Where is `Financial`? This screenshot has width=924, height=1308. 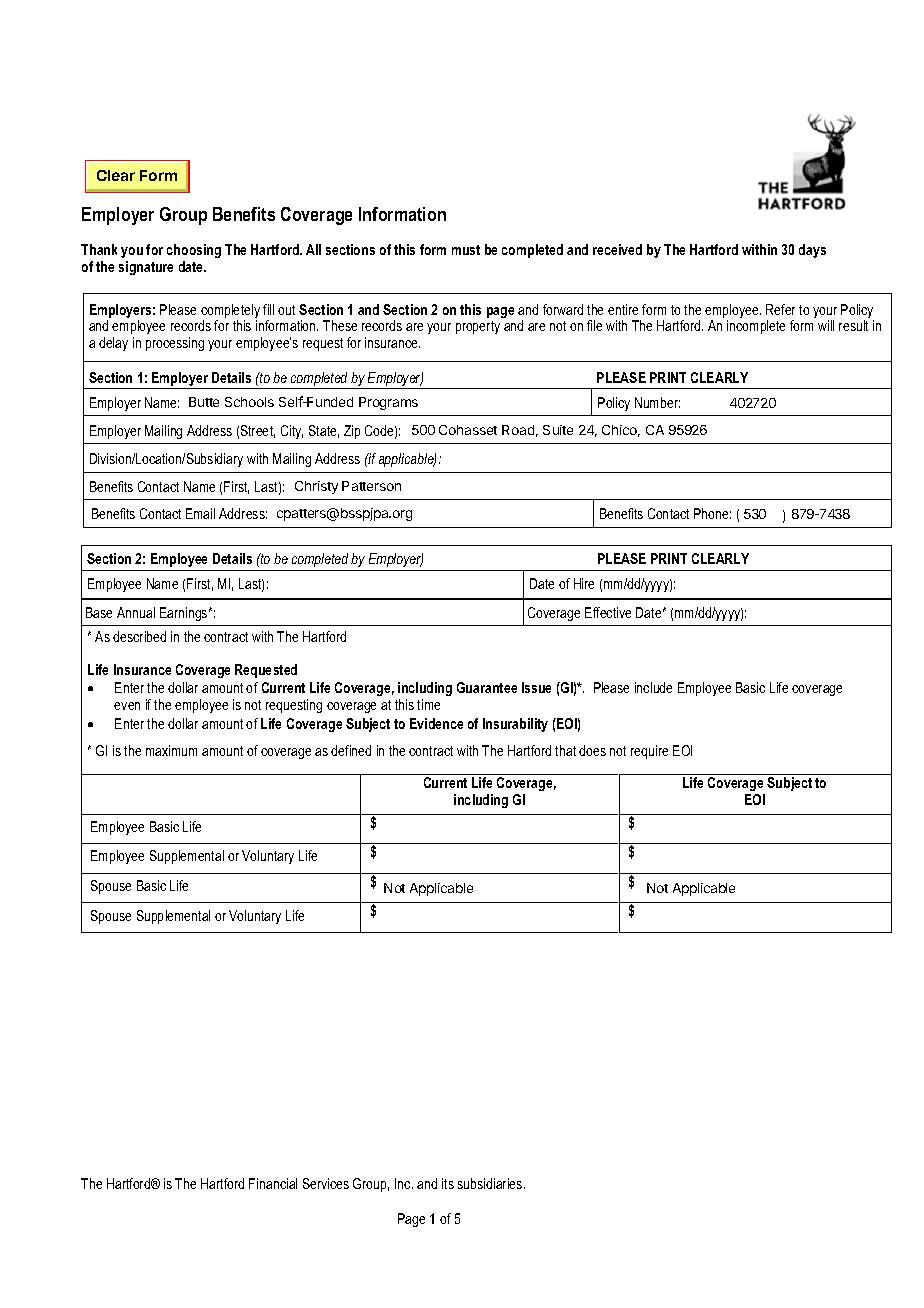
Financial is located at coordinates (273, 1183).
